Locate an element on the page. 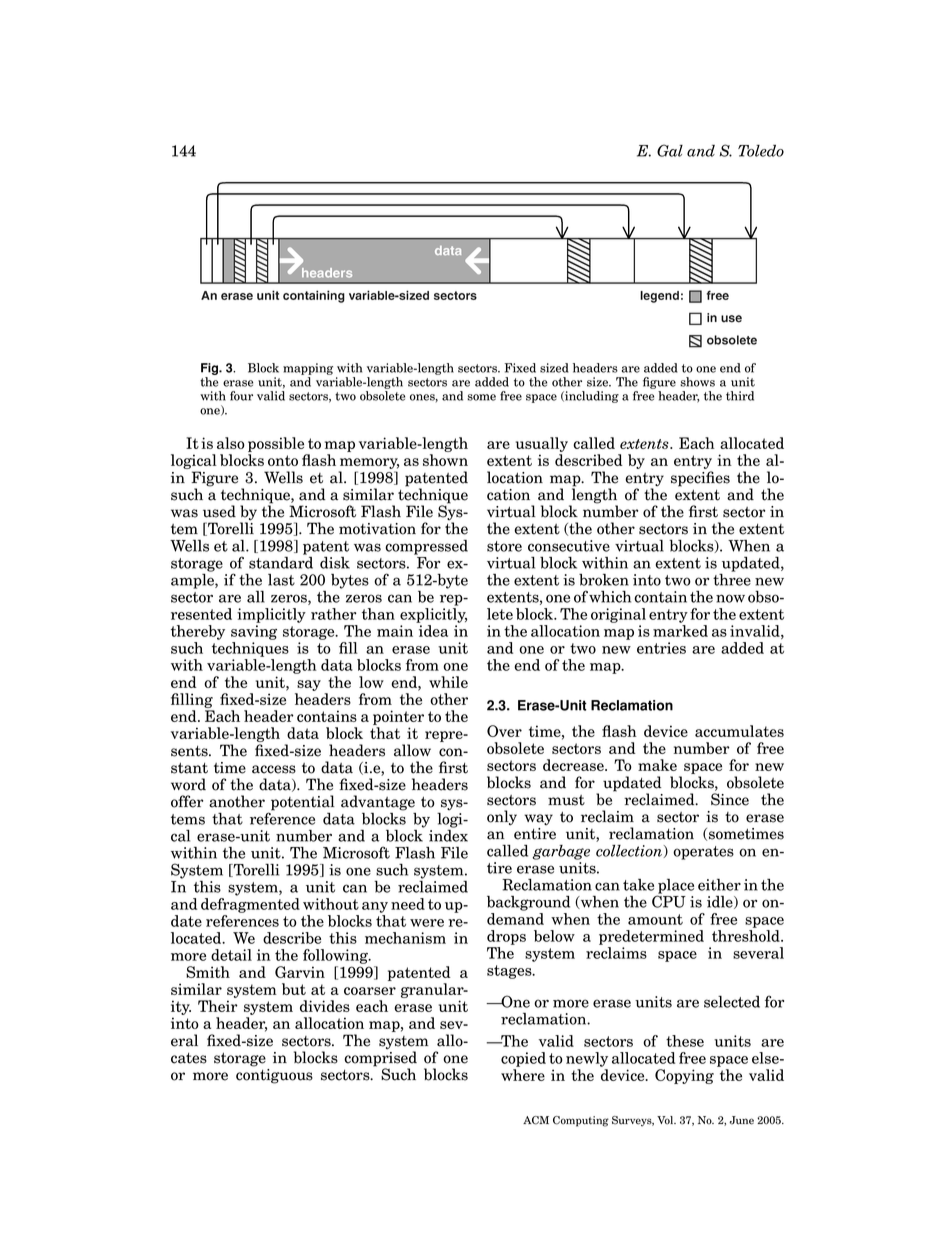  idea is located at coordinates (433, 631).
